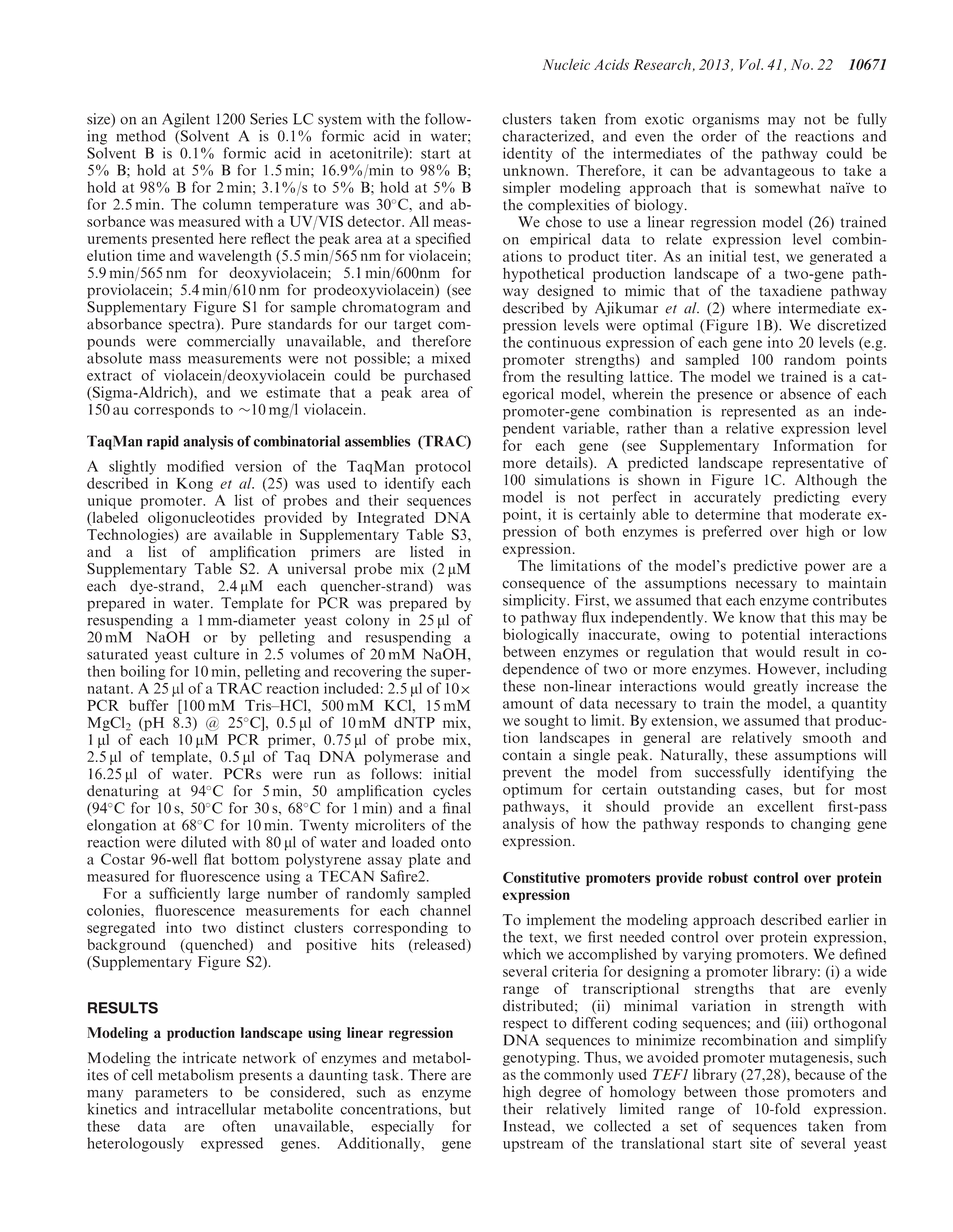 The height and width of the screenshot is (1232, 953). What do you see at coordinates (452, 792) in the screenshot?
I see `cycles` at bounding box center [452, 792].
